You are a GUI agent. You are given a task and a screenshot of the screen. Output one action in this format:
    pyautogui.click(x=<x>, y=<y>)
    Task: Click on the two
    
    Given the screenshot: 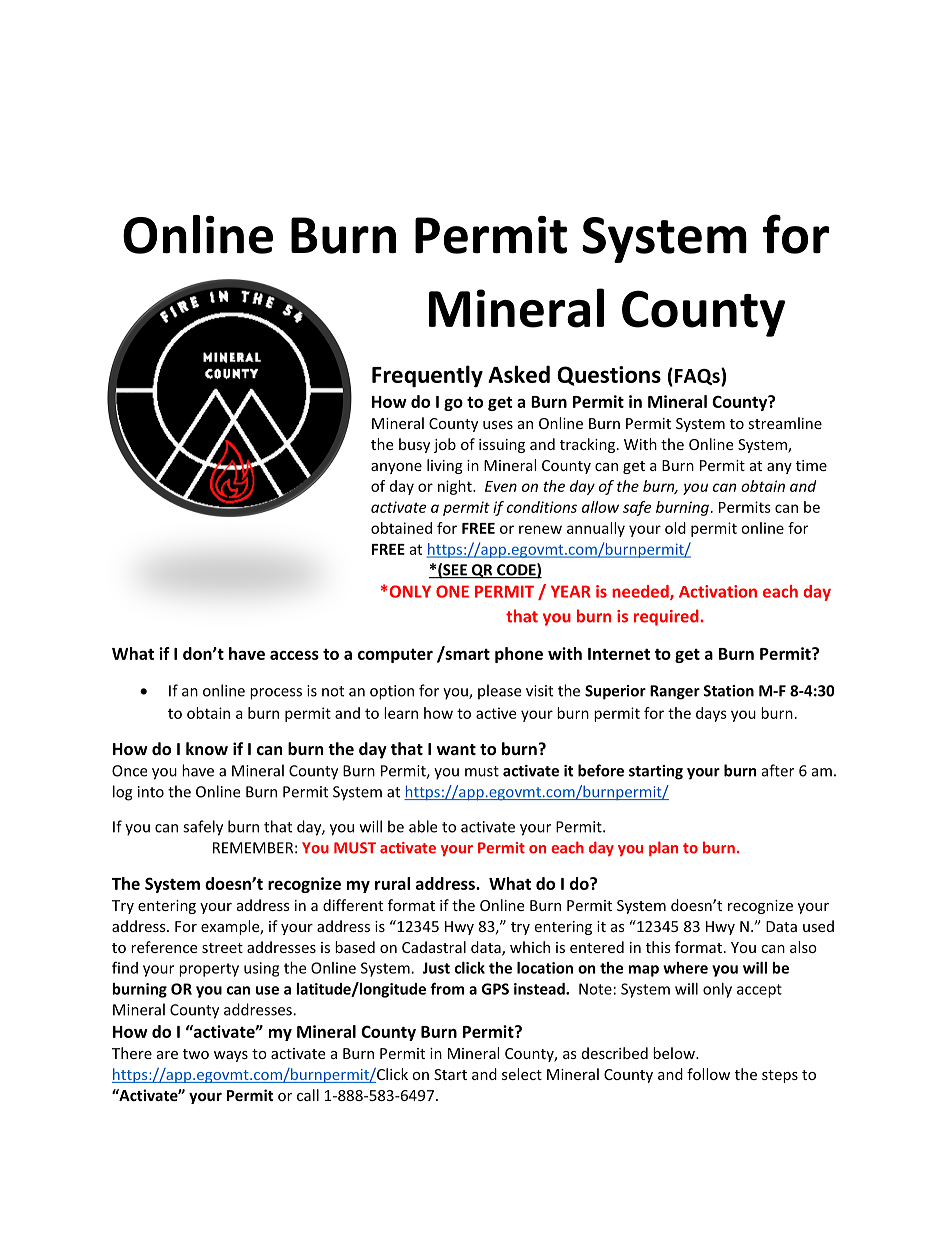 What is the action you would take?
    pyautogui.click(x=196, y=1054)
